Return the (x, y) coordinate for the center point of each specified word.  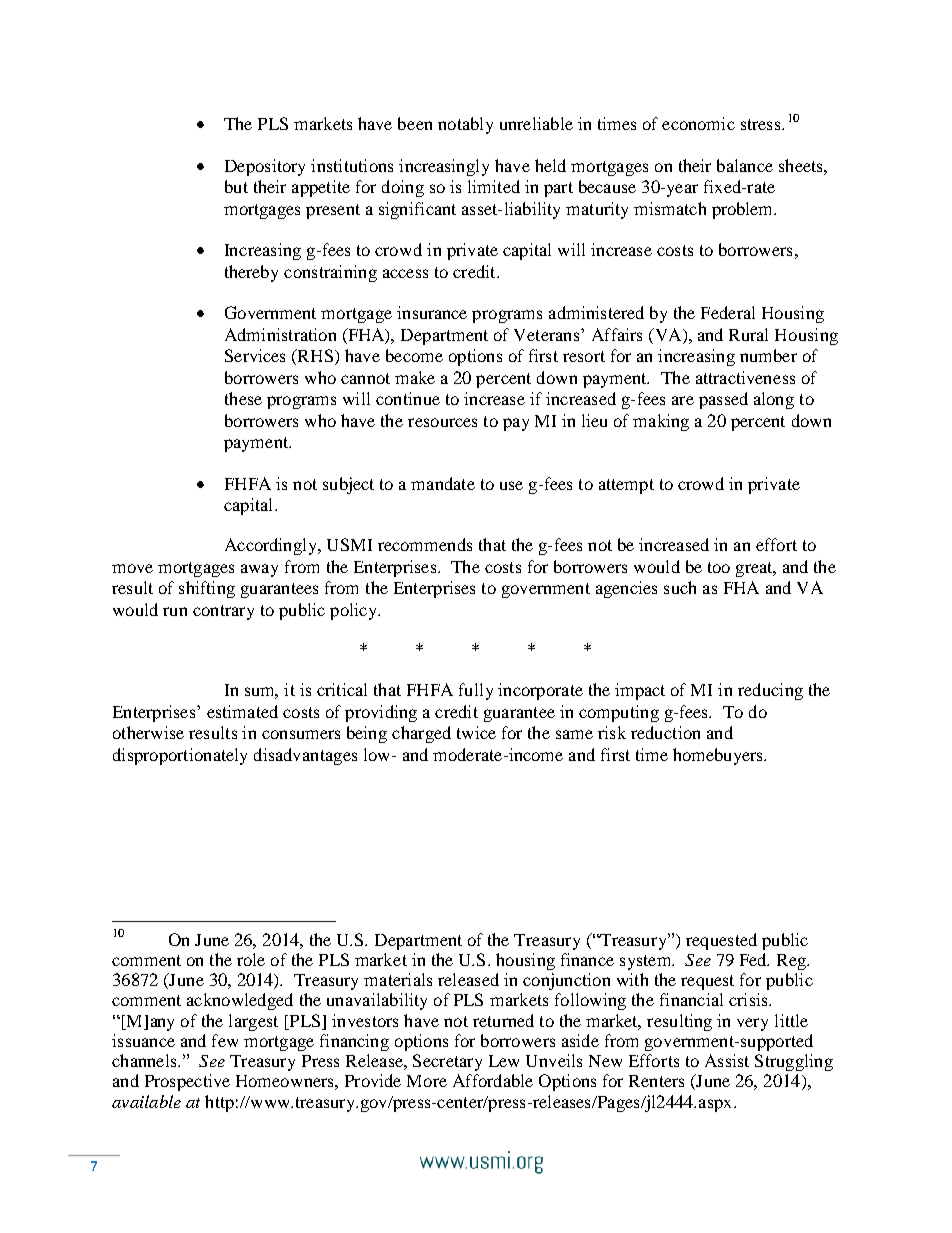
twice (476, 732)
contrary (223, 612)
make (415, 377)
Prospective (187, 1082)
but (236, 186)
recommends (425, 544)
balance (745, 165)
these (243, 398)
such (680, 587)
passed (723, 400)
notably (465, 125)
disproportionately (180, 756)
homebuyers (719, 756)
